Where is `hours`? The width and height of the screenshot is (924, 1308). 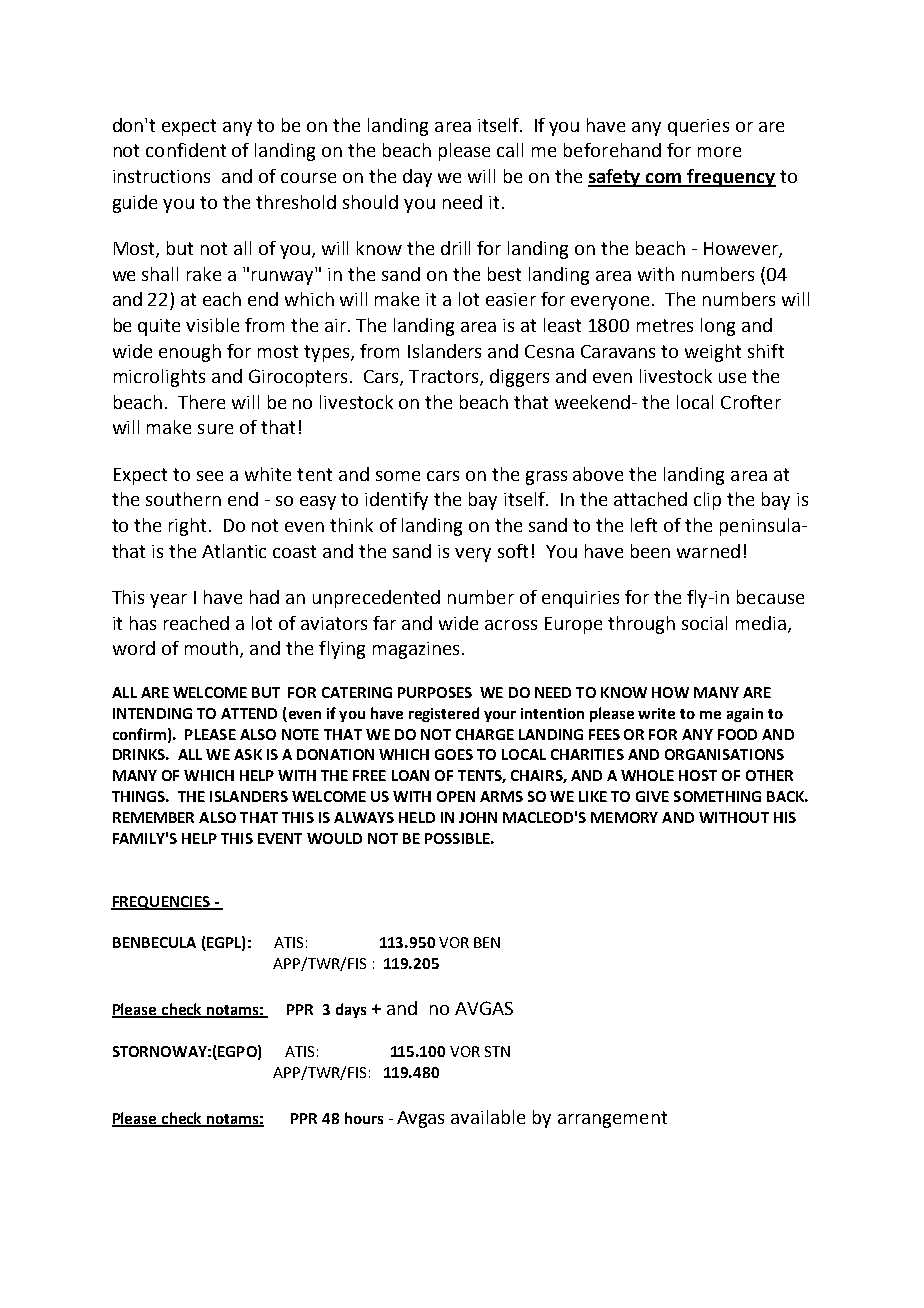
hours is located at coordinates (364, 1118).
